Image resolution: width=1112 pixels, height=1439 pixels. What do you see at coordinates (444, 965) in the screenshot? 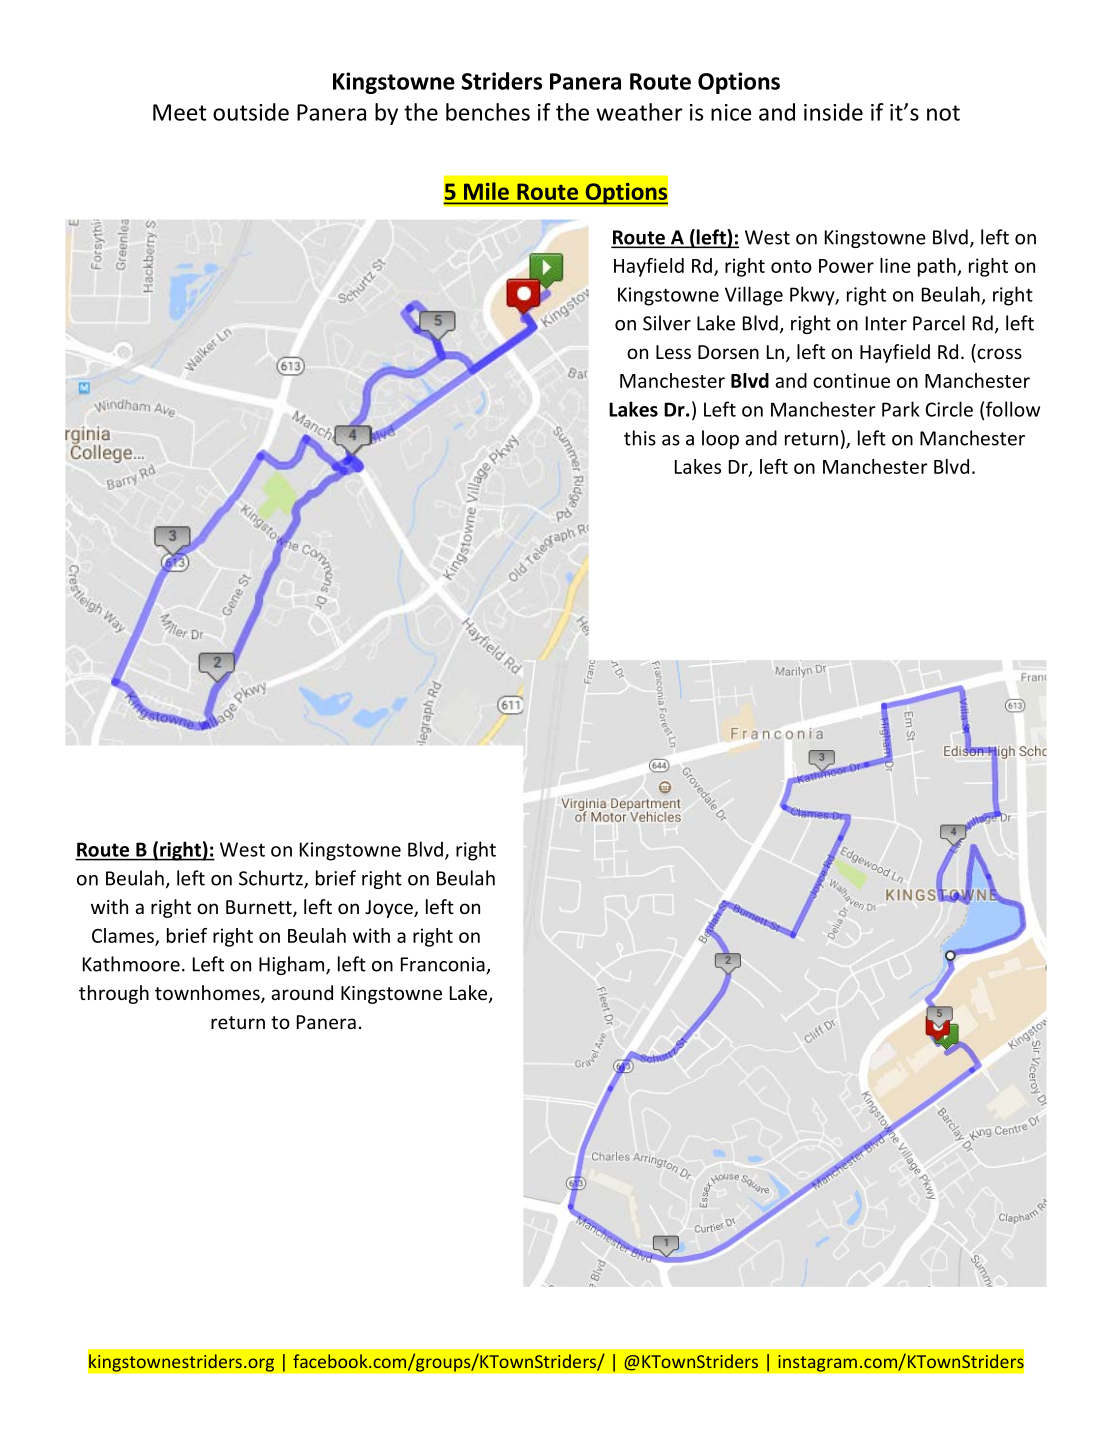
I see `Franconia` at bounding box center [444, 965].
